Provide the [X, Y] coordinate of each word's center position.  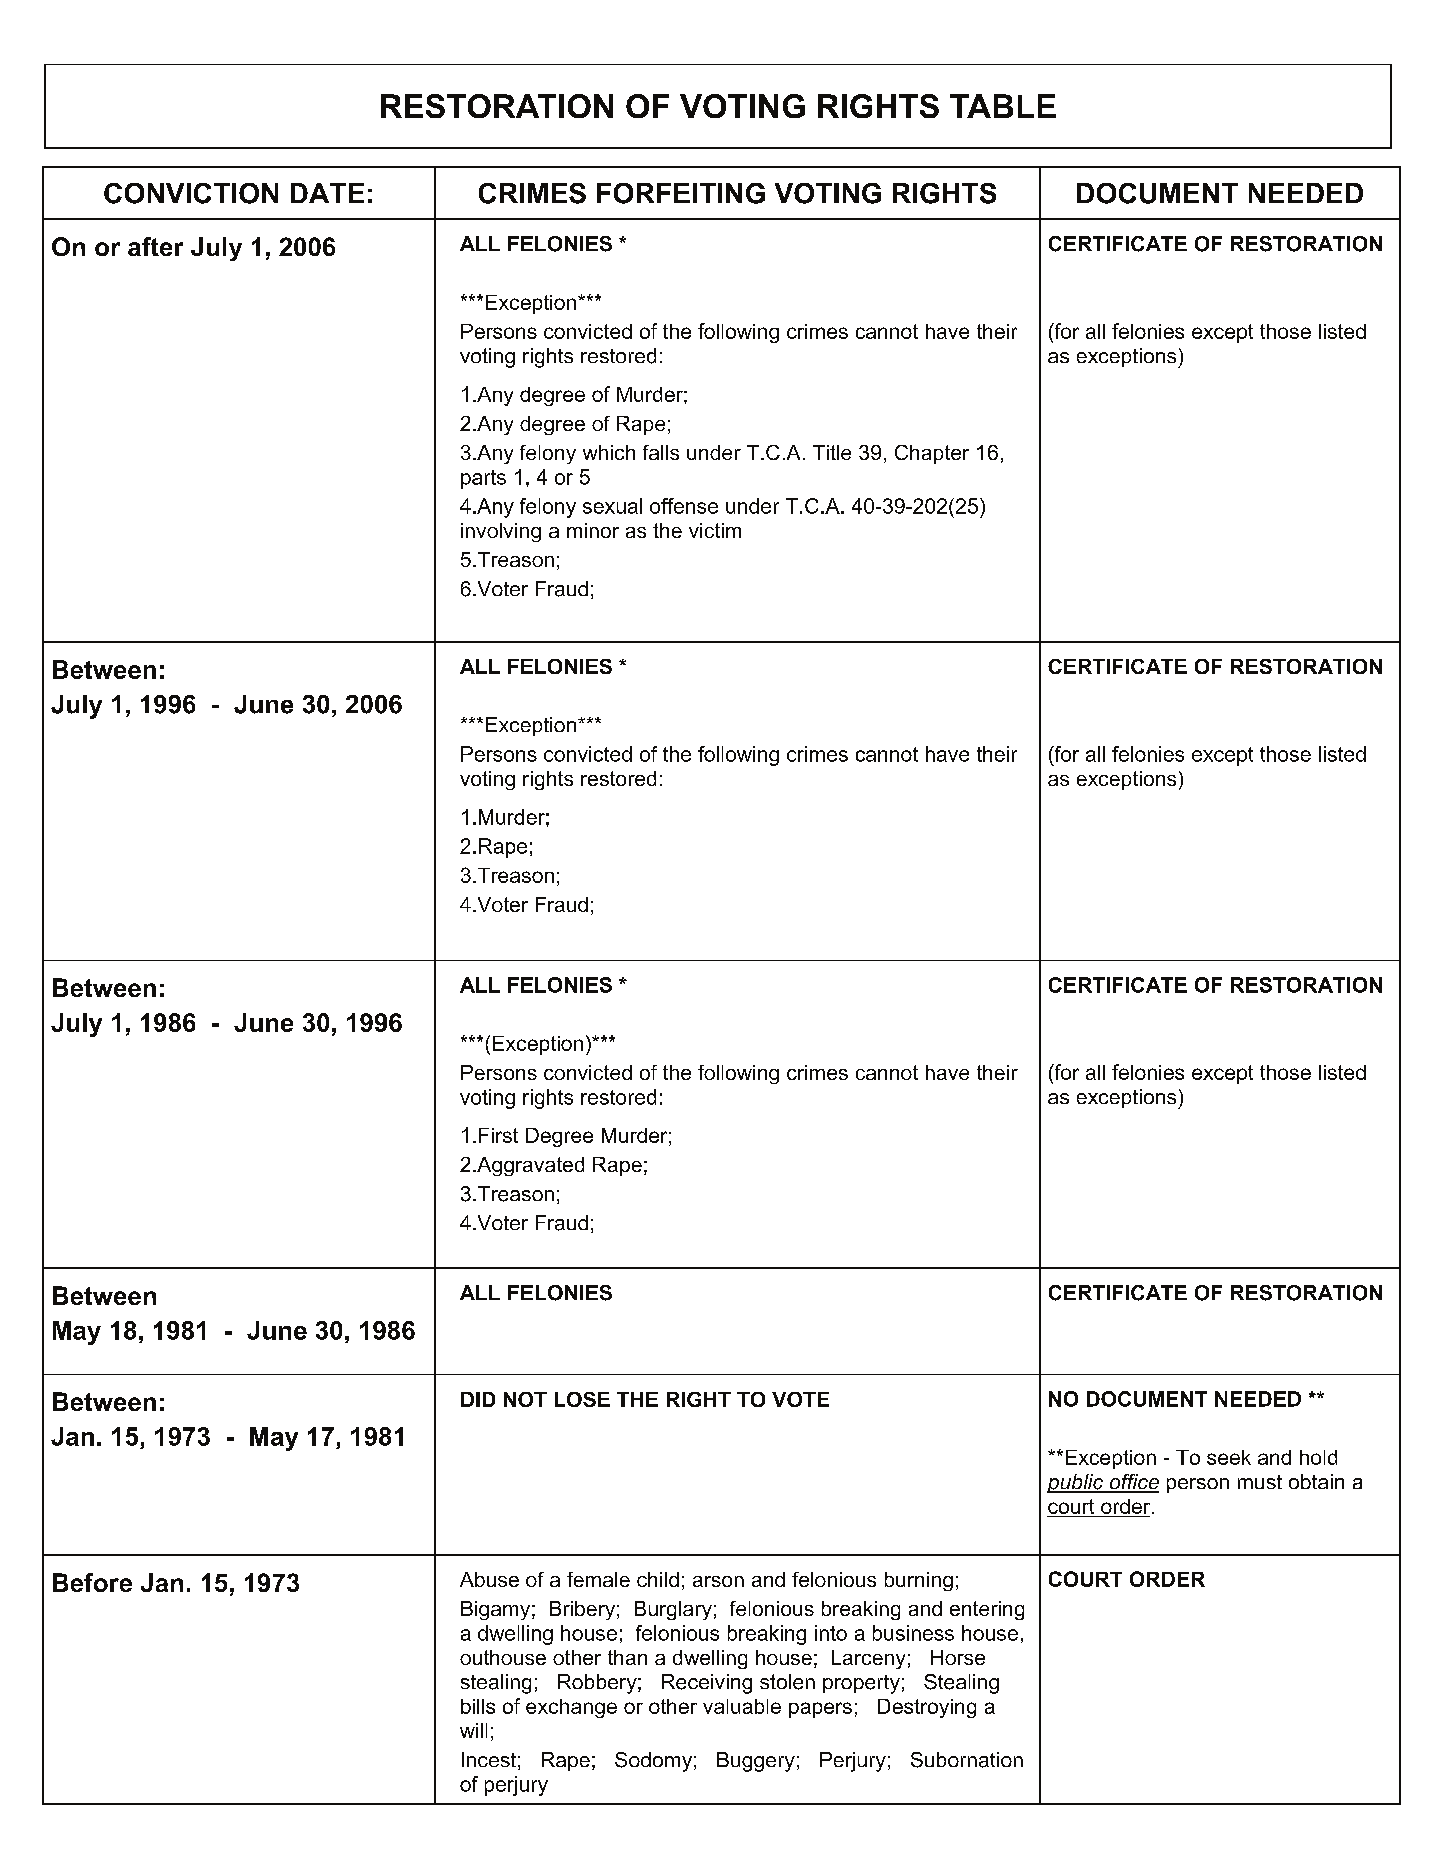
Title [832, 452]
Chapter [932, 454]
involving [501, 532]
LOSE [582, 1399]
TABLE [1003, 106]
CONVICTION [191, 193]
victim [715, 530]
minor [593, 530]
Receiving [707, 1684]
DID [478, 1399]
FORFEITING [681, 193]
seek [1229, 1457]
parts [483, 479]
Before [92, 1582]
